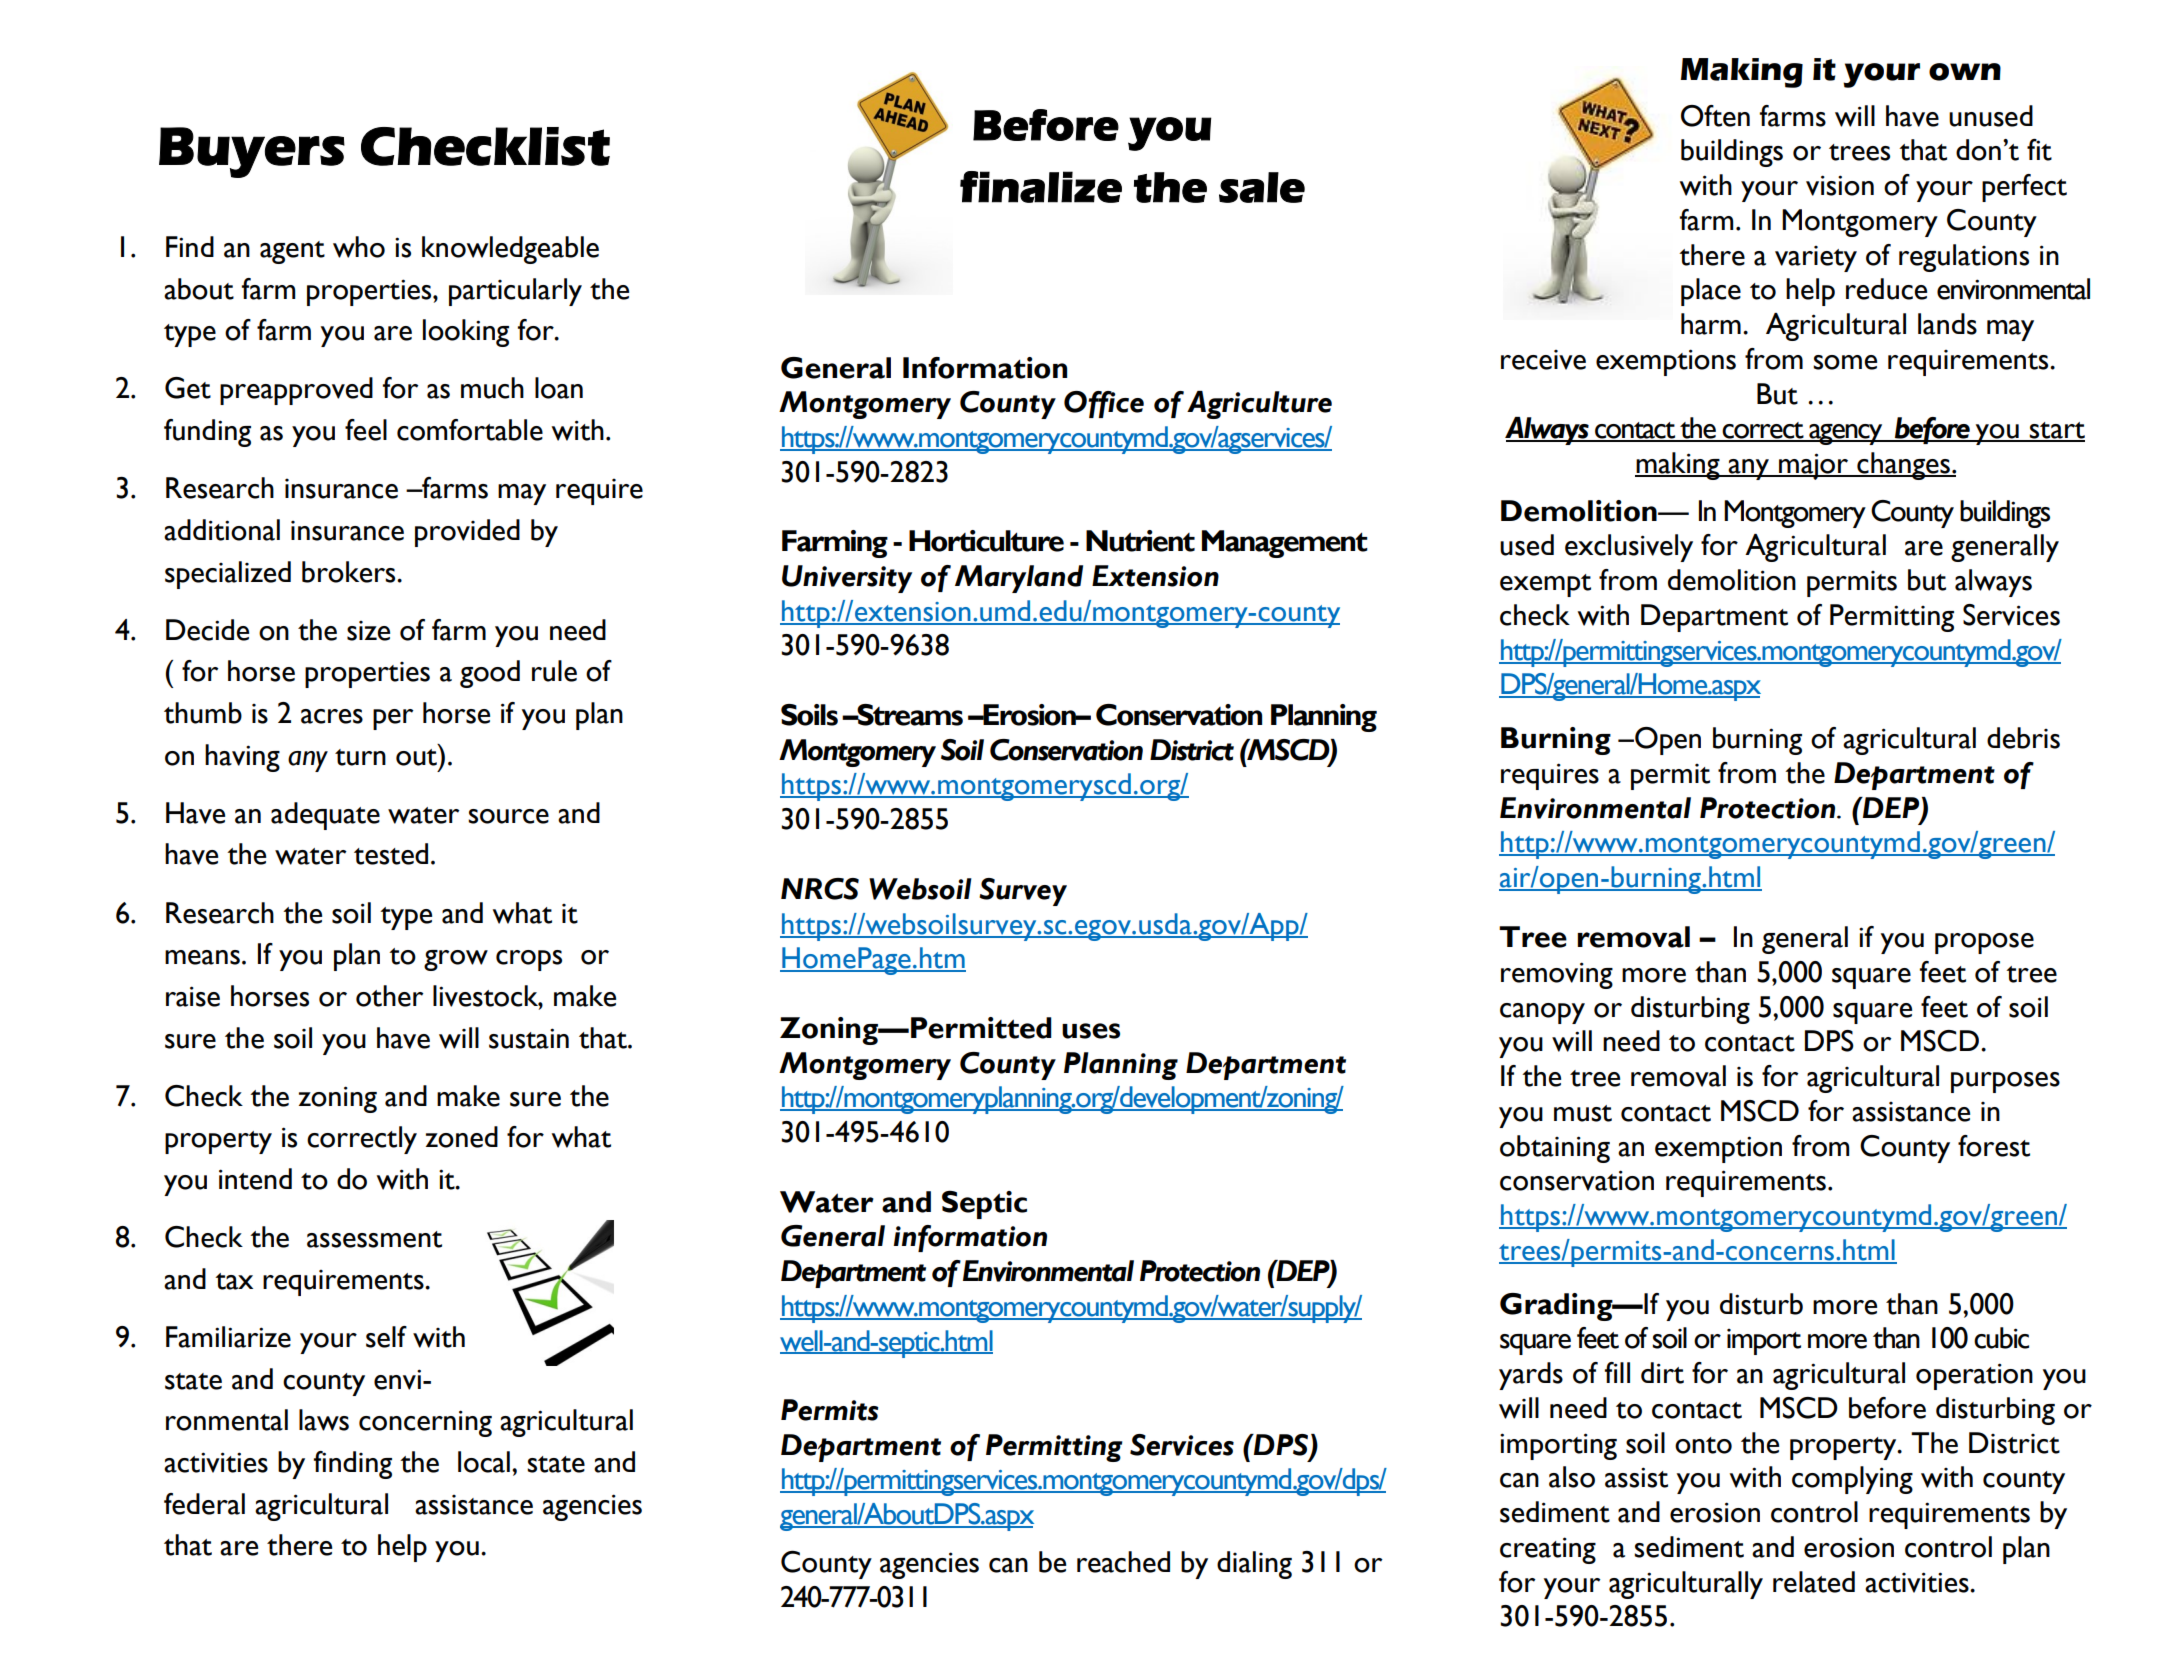 This document has height=1667, width=2157. I want to click on related, so click(1814, 1582).
